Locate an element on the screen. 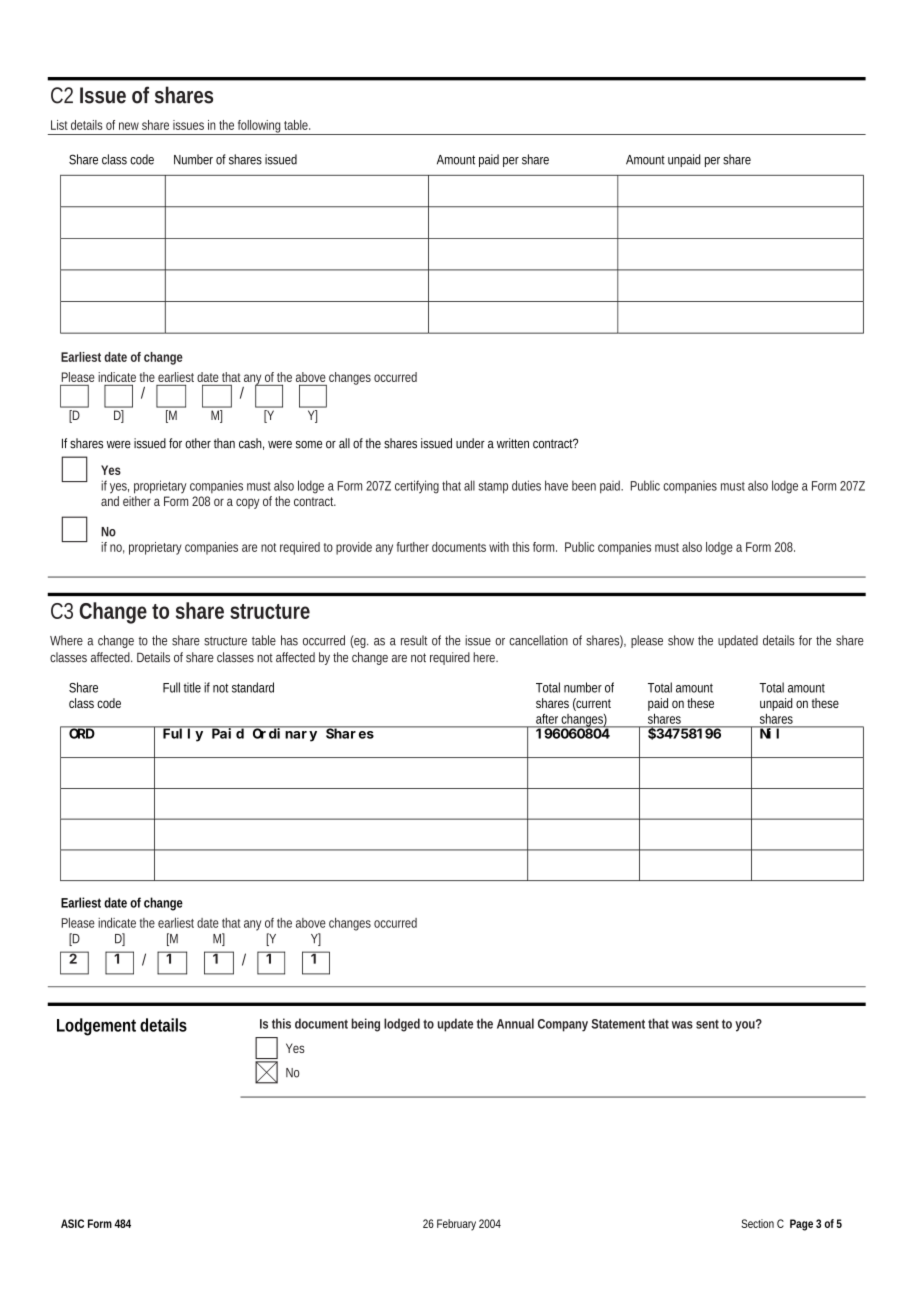  certifying is located at coordinates (417, 487).
